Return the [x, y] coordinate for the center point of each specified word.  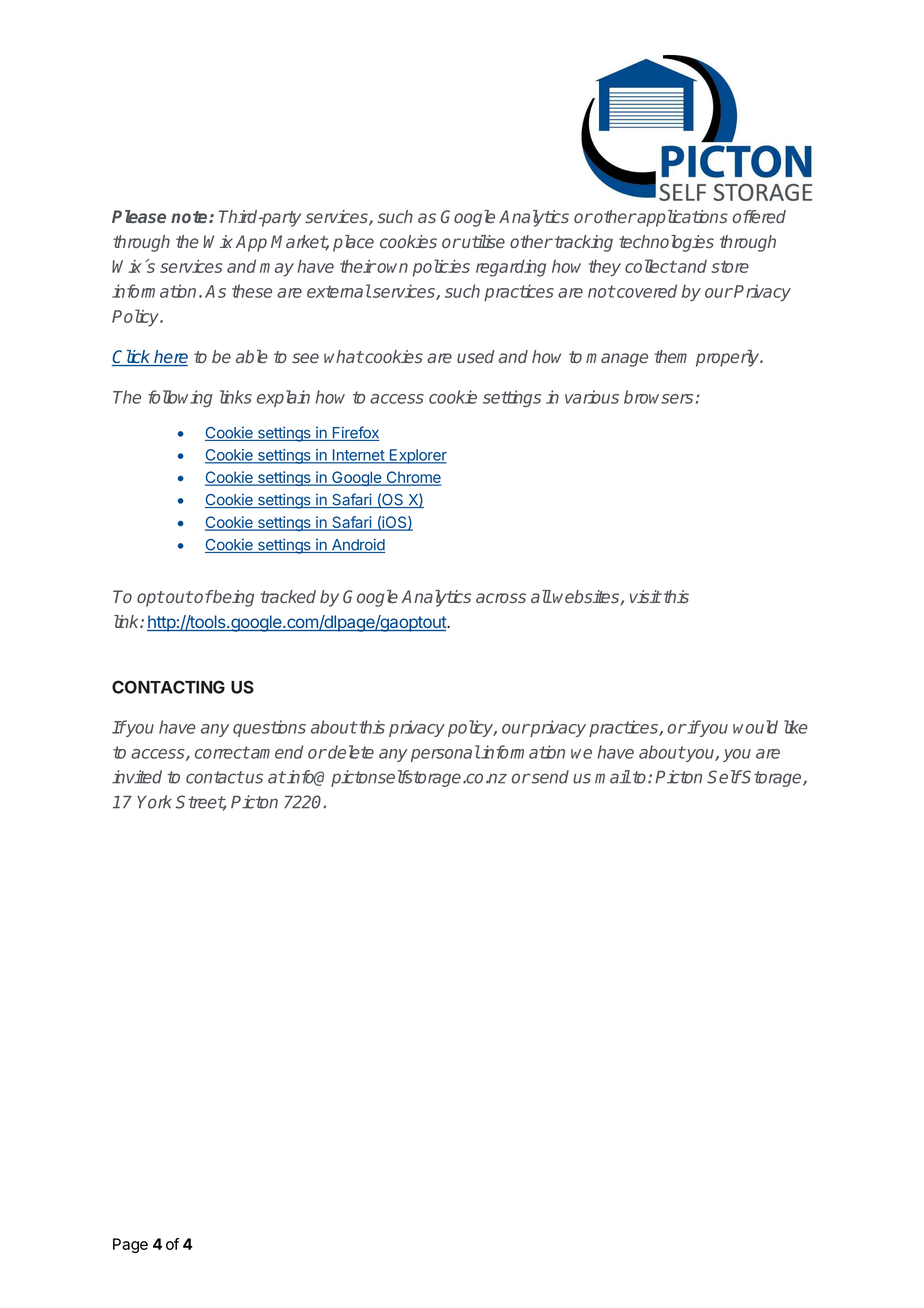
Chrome [412, 478]
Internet [358, 456]
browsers [658, 397]
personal [445, 753]
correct [222, 752]
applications [681, 218]
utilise [482, 241]
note [190, 217]
